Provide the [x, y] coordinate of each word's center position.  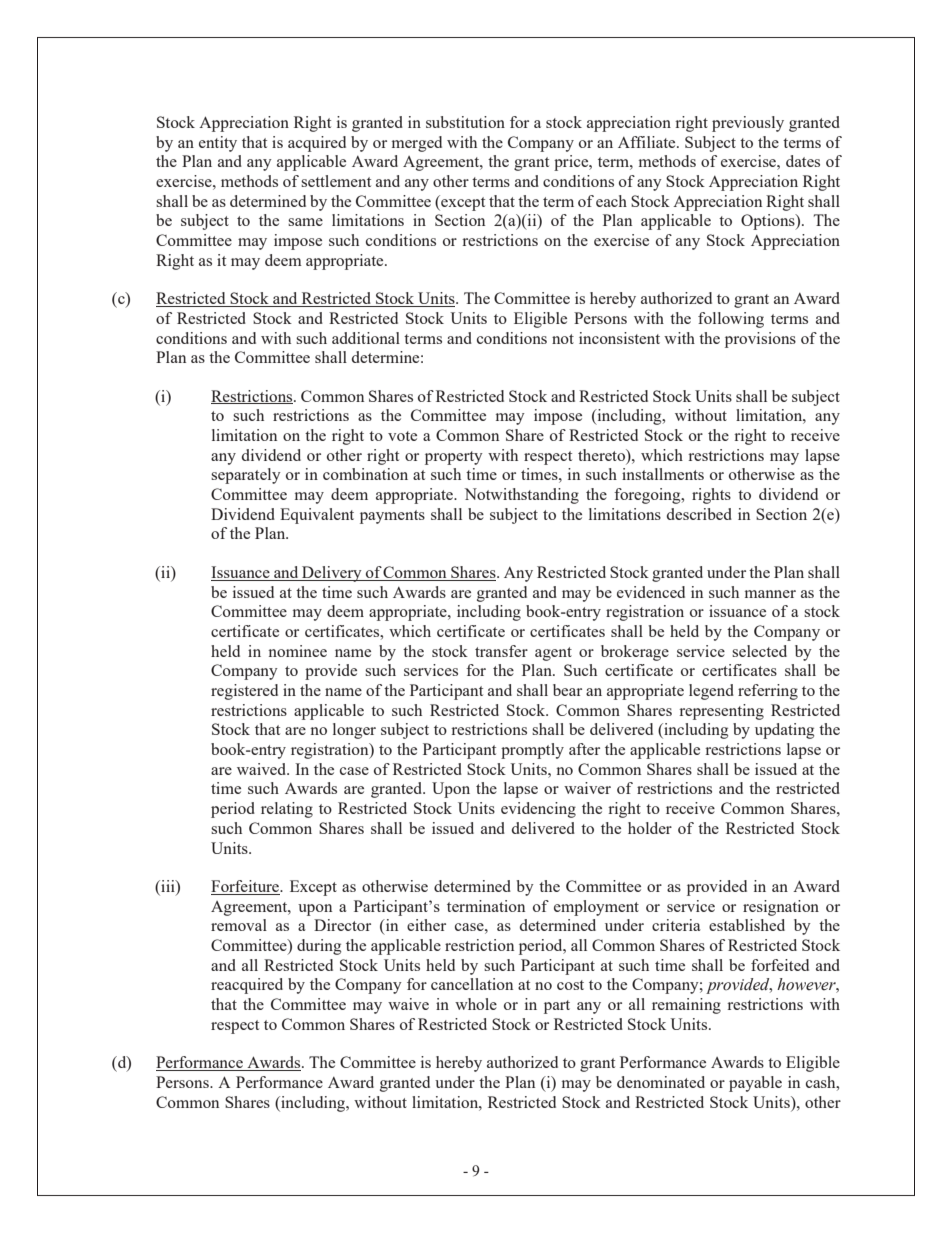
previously [748, 124]
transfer [501, 651]
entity [218, 144]
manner [770, 594]
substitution [465, 122]
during [319, 947]
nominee [298, 651]
